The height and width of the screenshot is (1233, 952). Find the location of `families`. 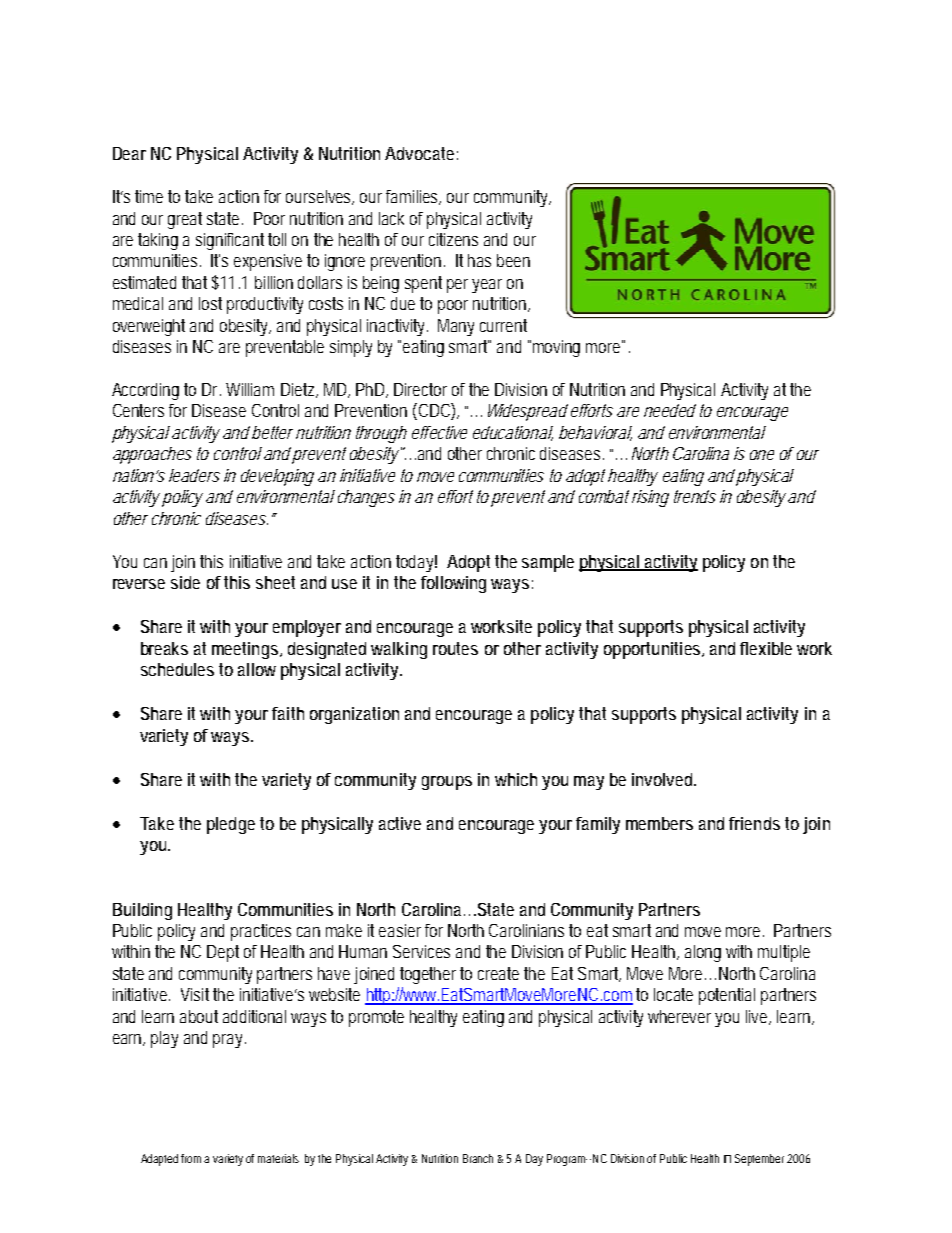

families is located at coordinates (413, 197).
